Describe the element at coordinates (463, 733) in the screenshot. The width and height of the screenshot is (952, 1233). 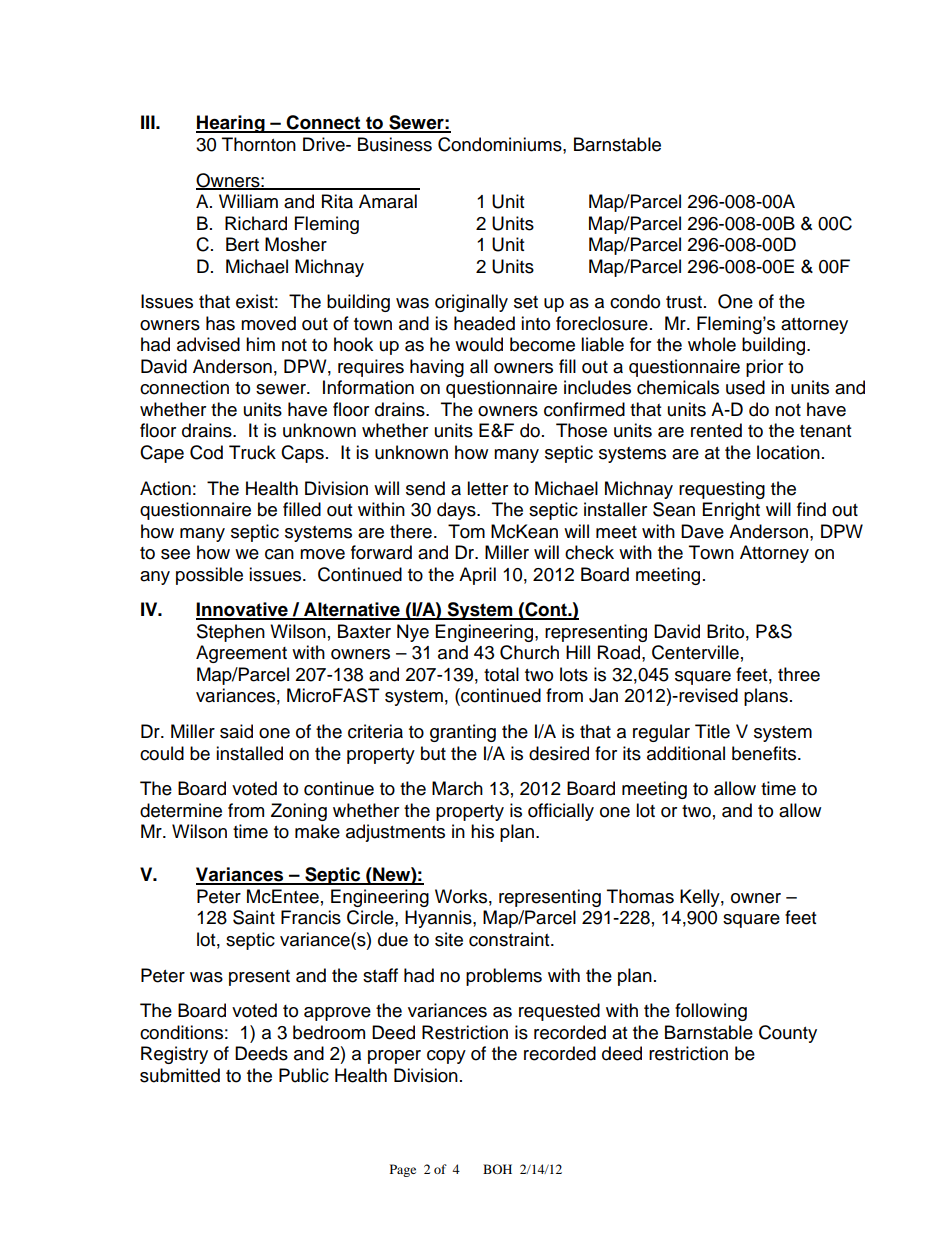
I see `granting` at that location.
